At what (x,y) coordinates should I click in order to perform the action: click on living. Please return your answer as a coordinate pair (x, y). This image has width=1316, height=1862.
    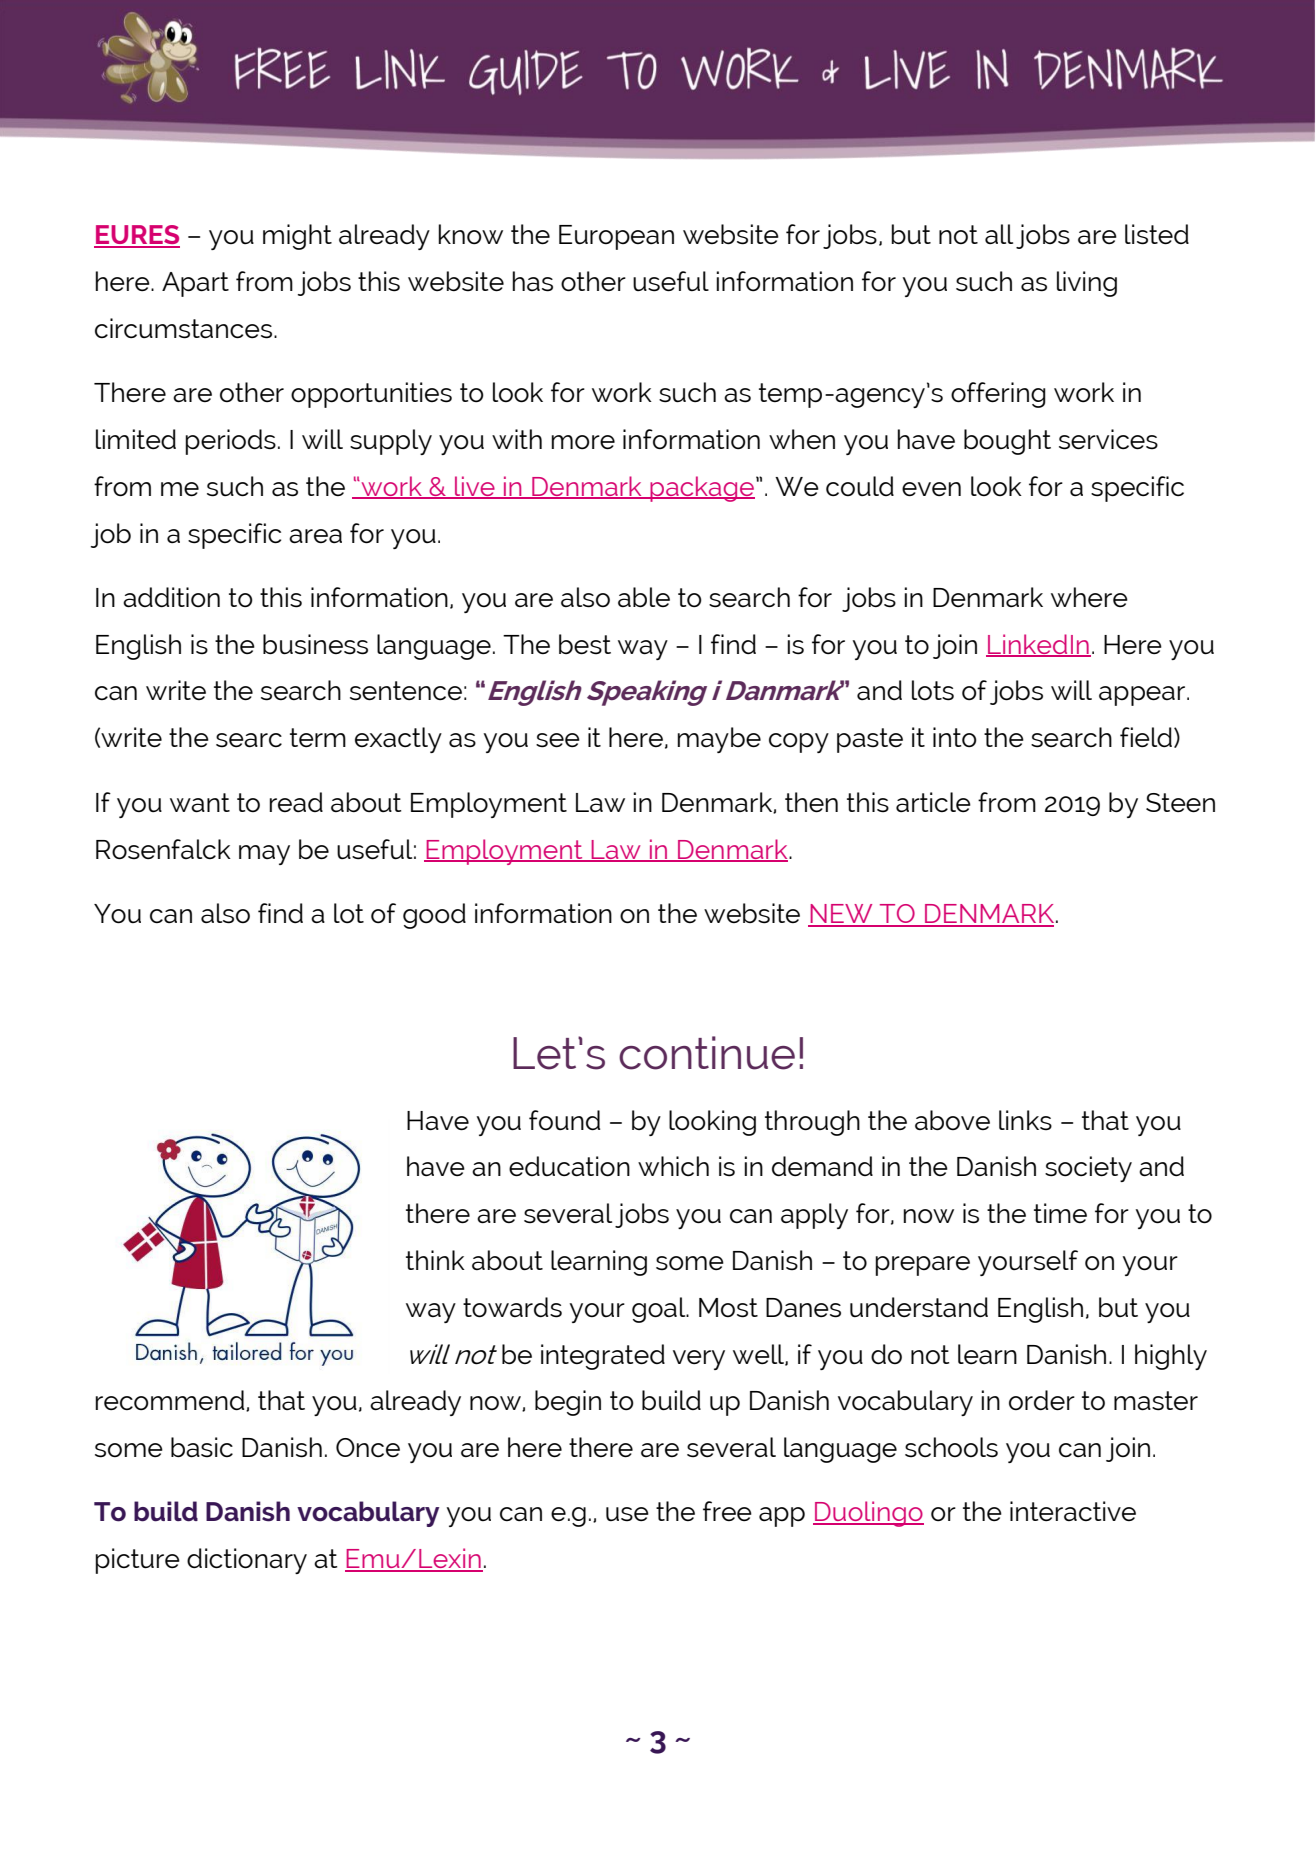
    Looking at the image, I should click on (1087, 284).
